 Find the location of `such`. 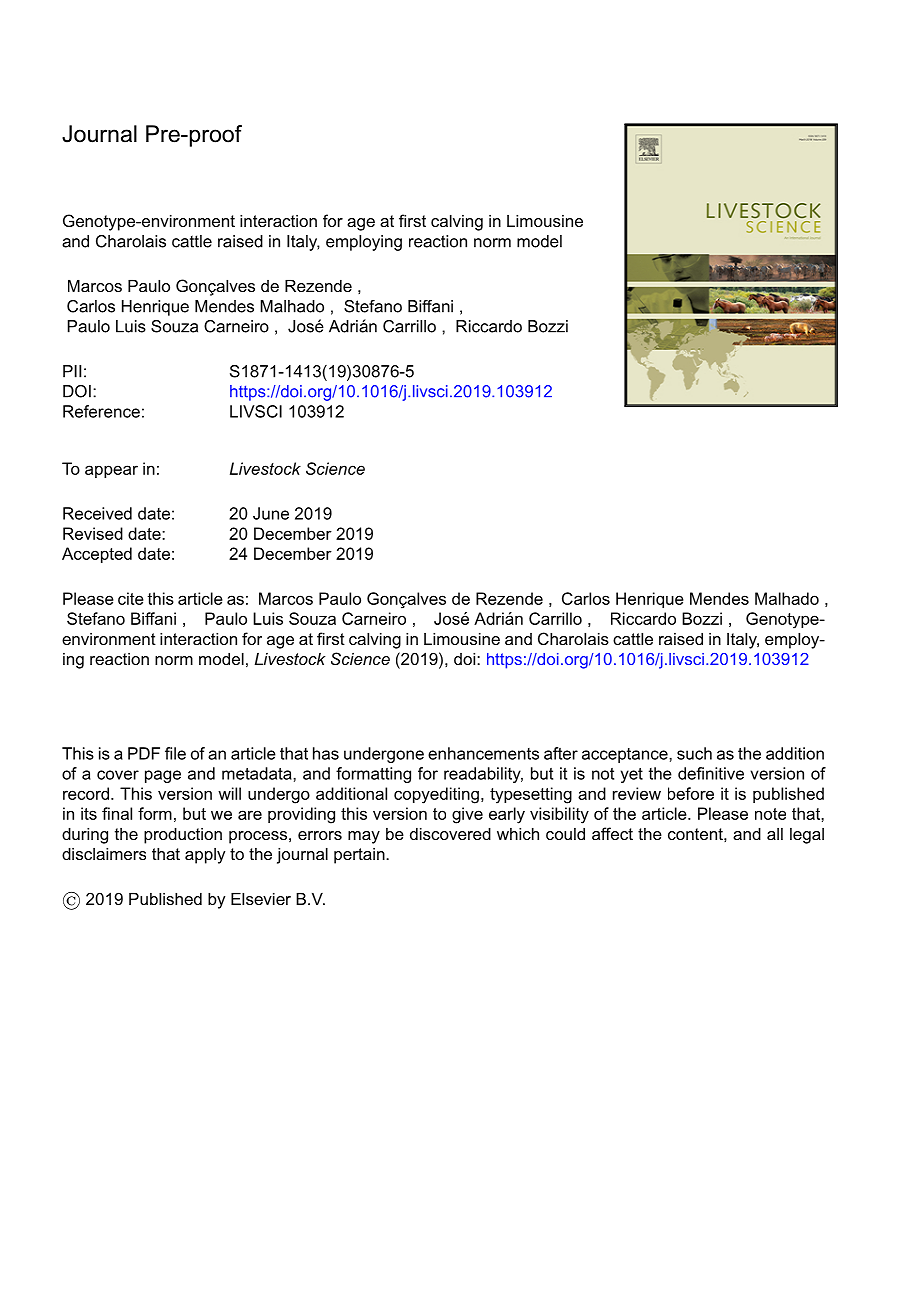

such is located at coordinates (694, 753).
